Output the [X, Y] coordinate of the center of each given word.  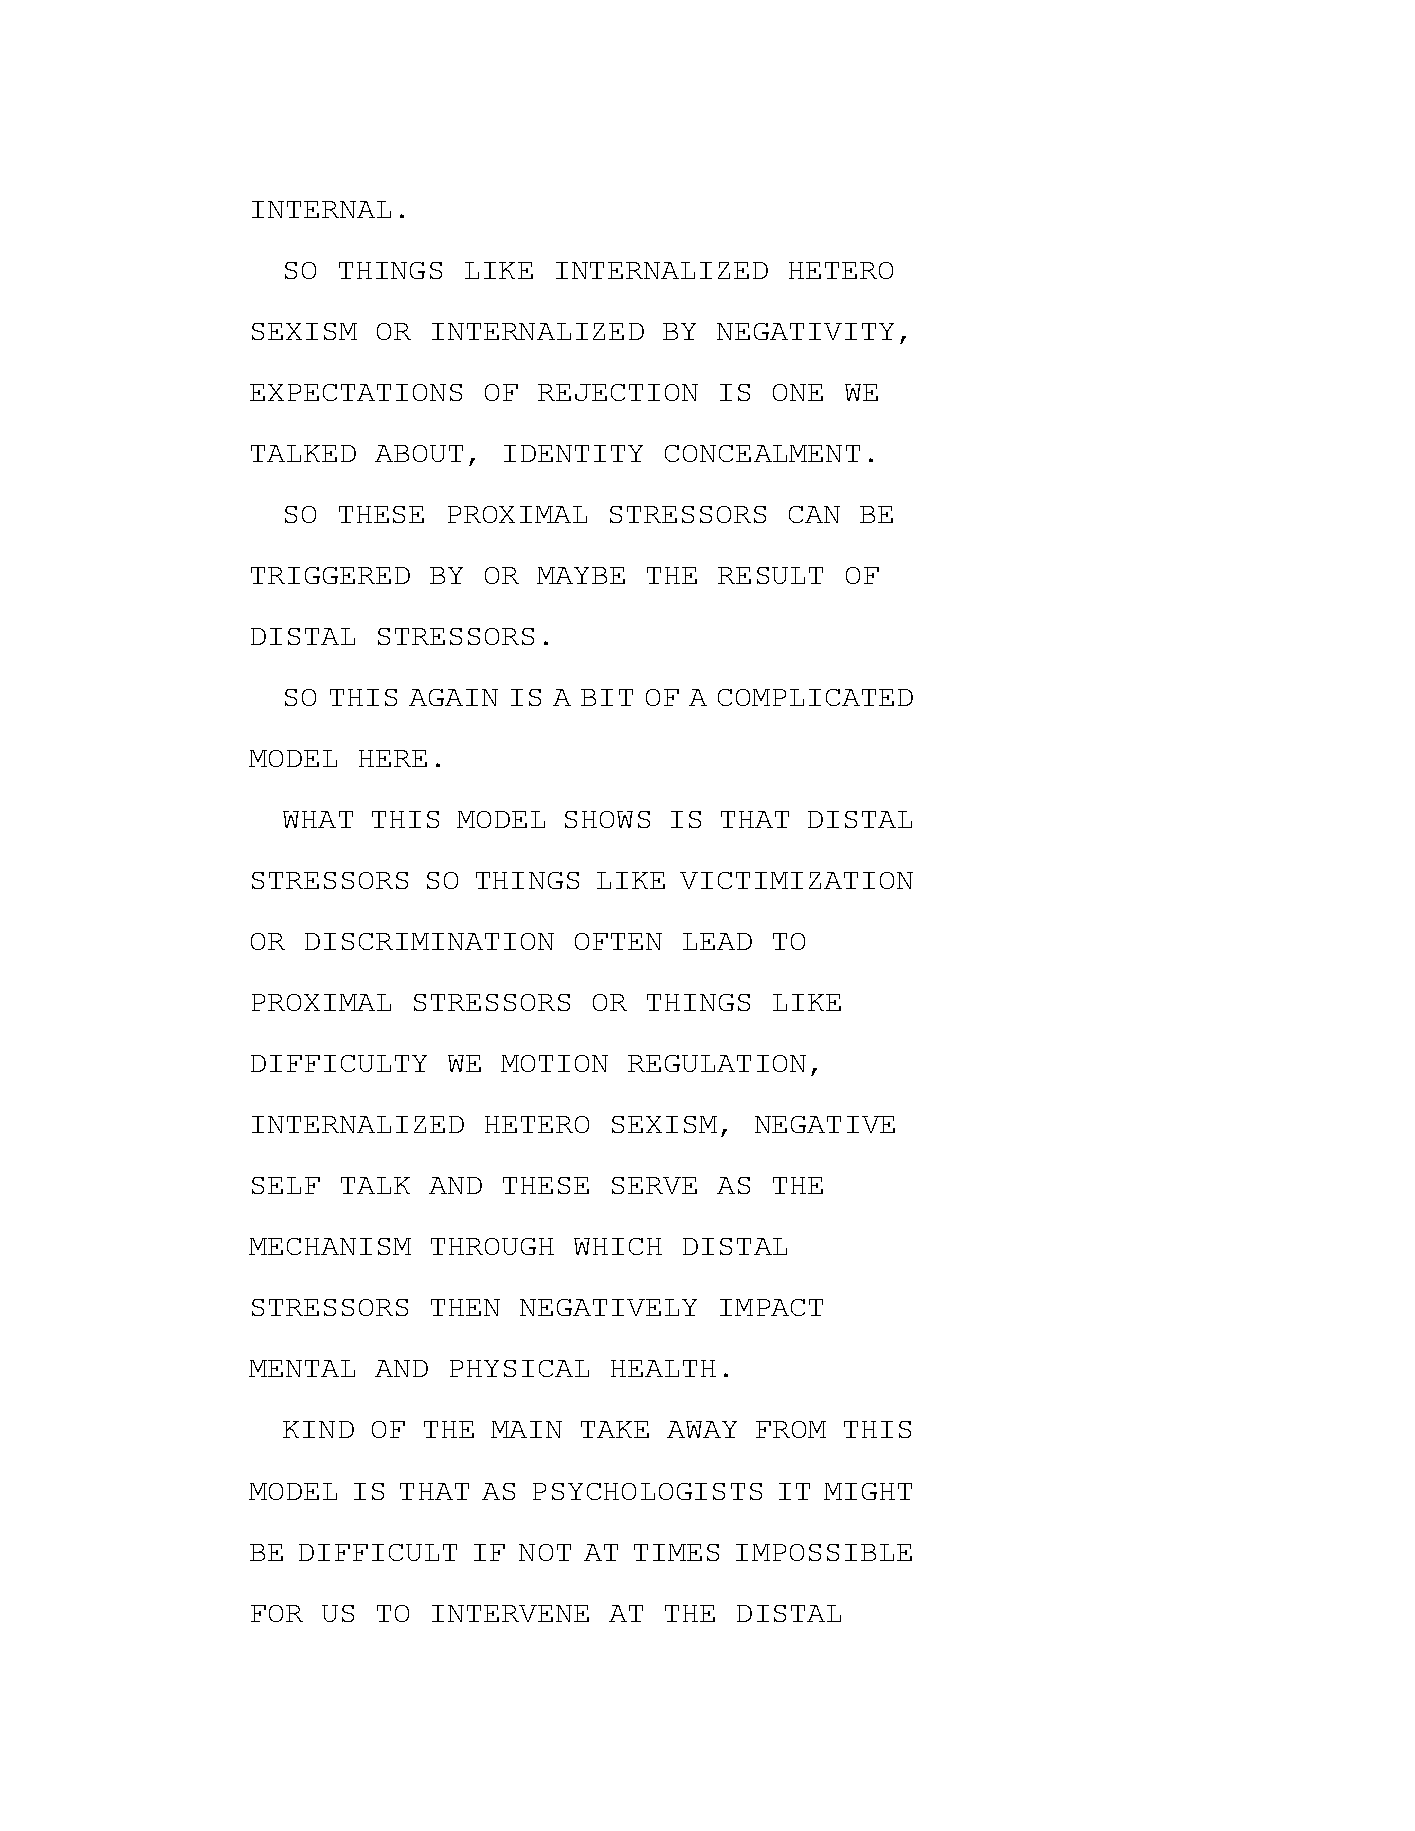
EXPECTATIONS [356, 392]
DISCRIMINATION [429, 941]
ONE [798, 392]
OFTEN [618, 941]
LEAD [717, 941]
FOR [277, 1613]
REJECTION [618, 392]
